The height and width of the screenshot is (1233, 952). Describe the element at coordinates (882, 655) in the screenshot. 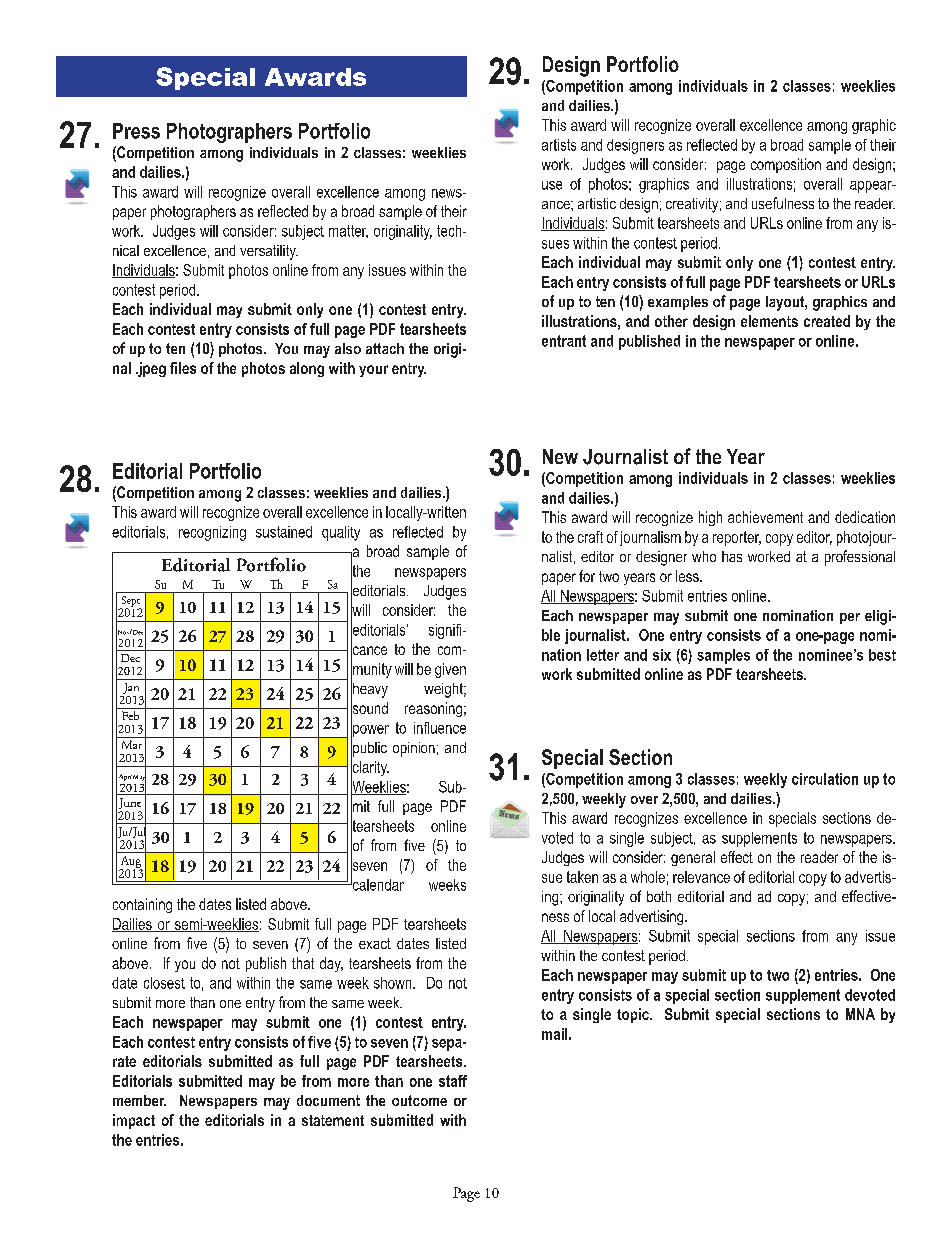

I see `best` at that location.
